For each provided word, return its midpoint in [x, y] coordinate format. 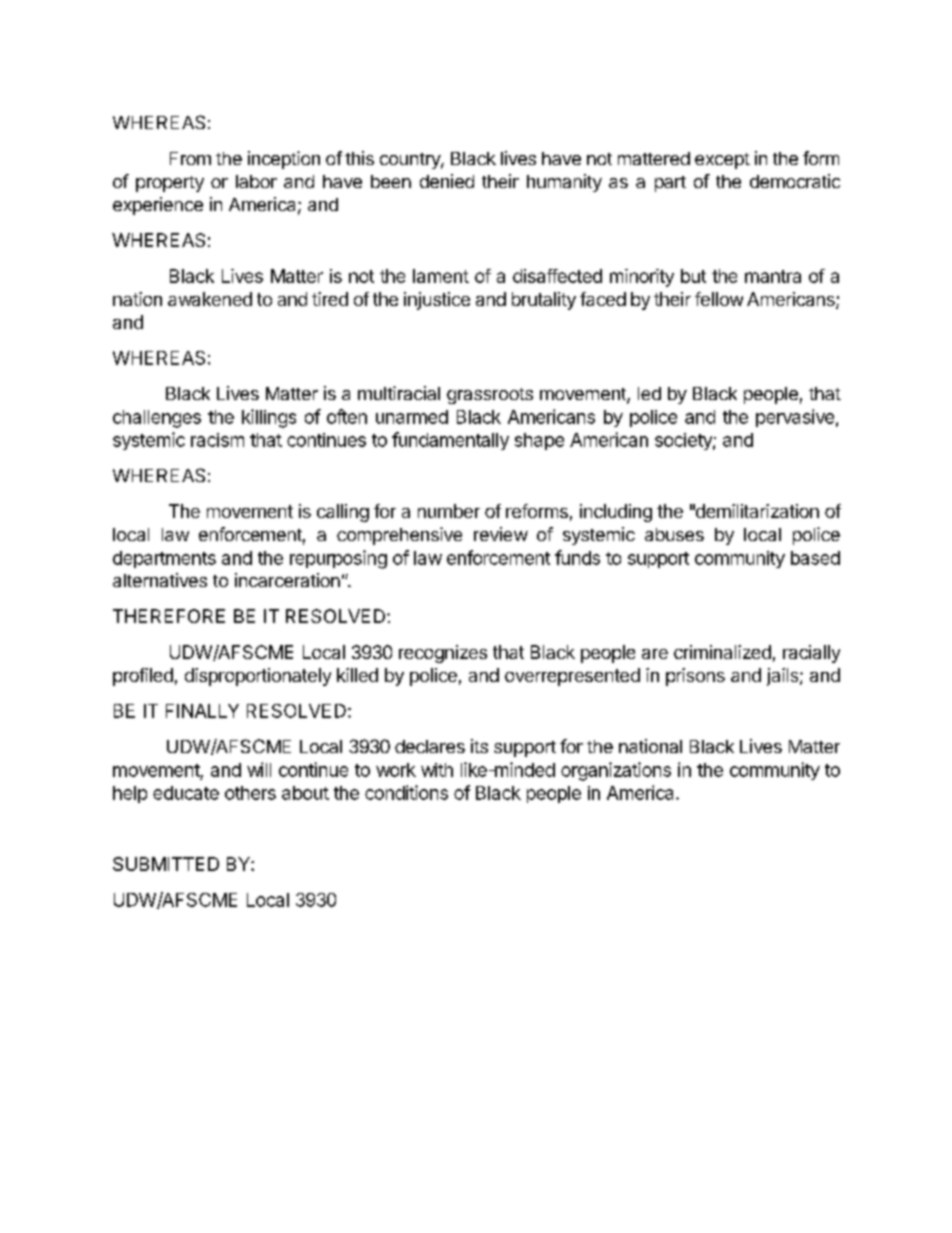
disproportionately [258, 677]
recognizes [443, 654]
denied [447, 181]
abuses [674, 534]
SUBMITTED [166, 864]
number [449, 511]
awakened [210, 299]
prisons [695, 677]
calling [343, 513]
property [170, 184]
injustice [437, 301]
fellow [719, 299]
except [722, 161]
